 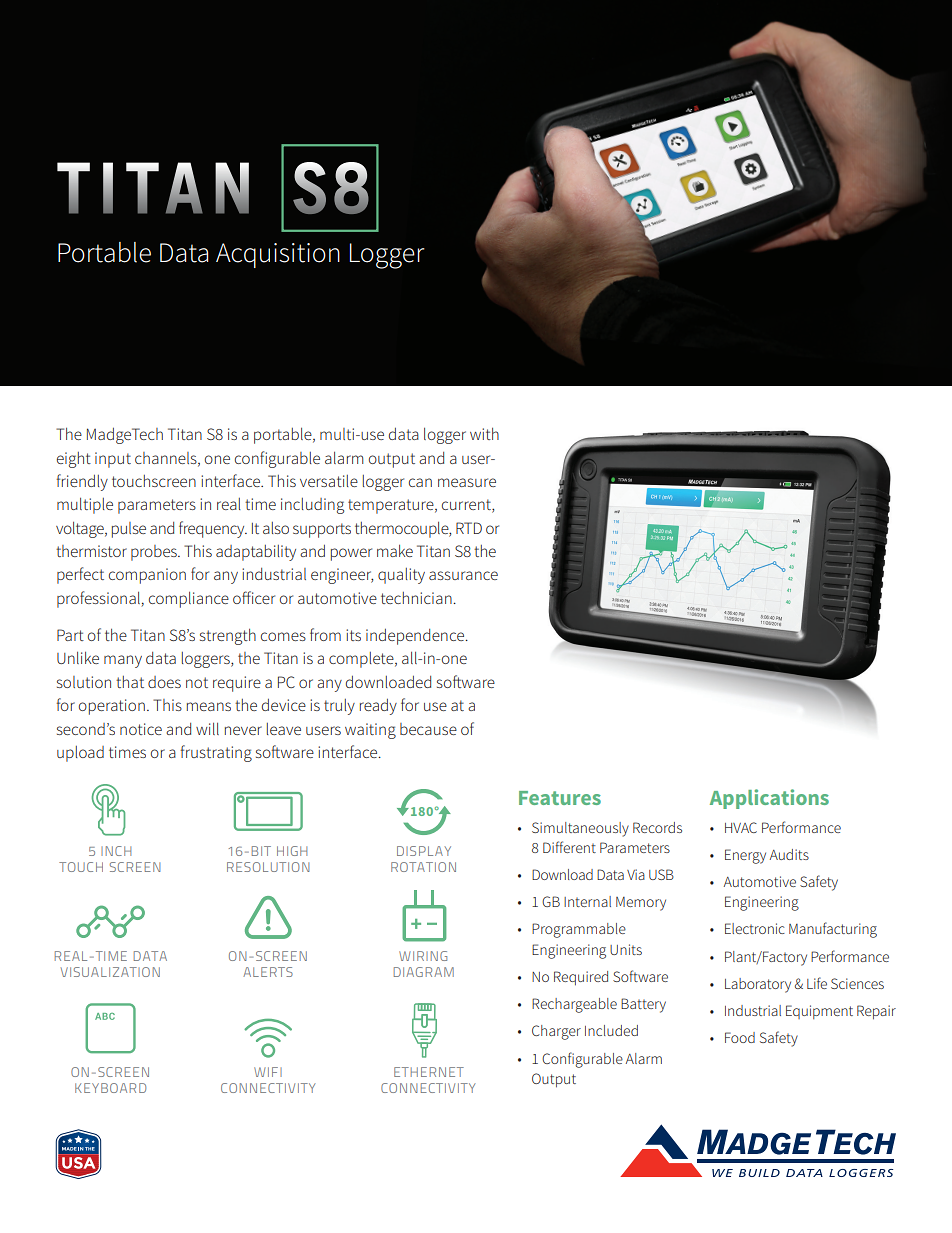 I want to click on RTD, so click(x=469, y=528).
